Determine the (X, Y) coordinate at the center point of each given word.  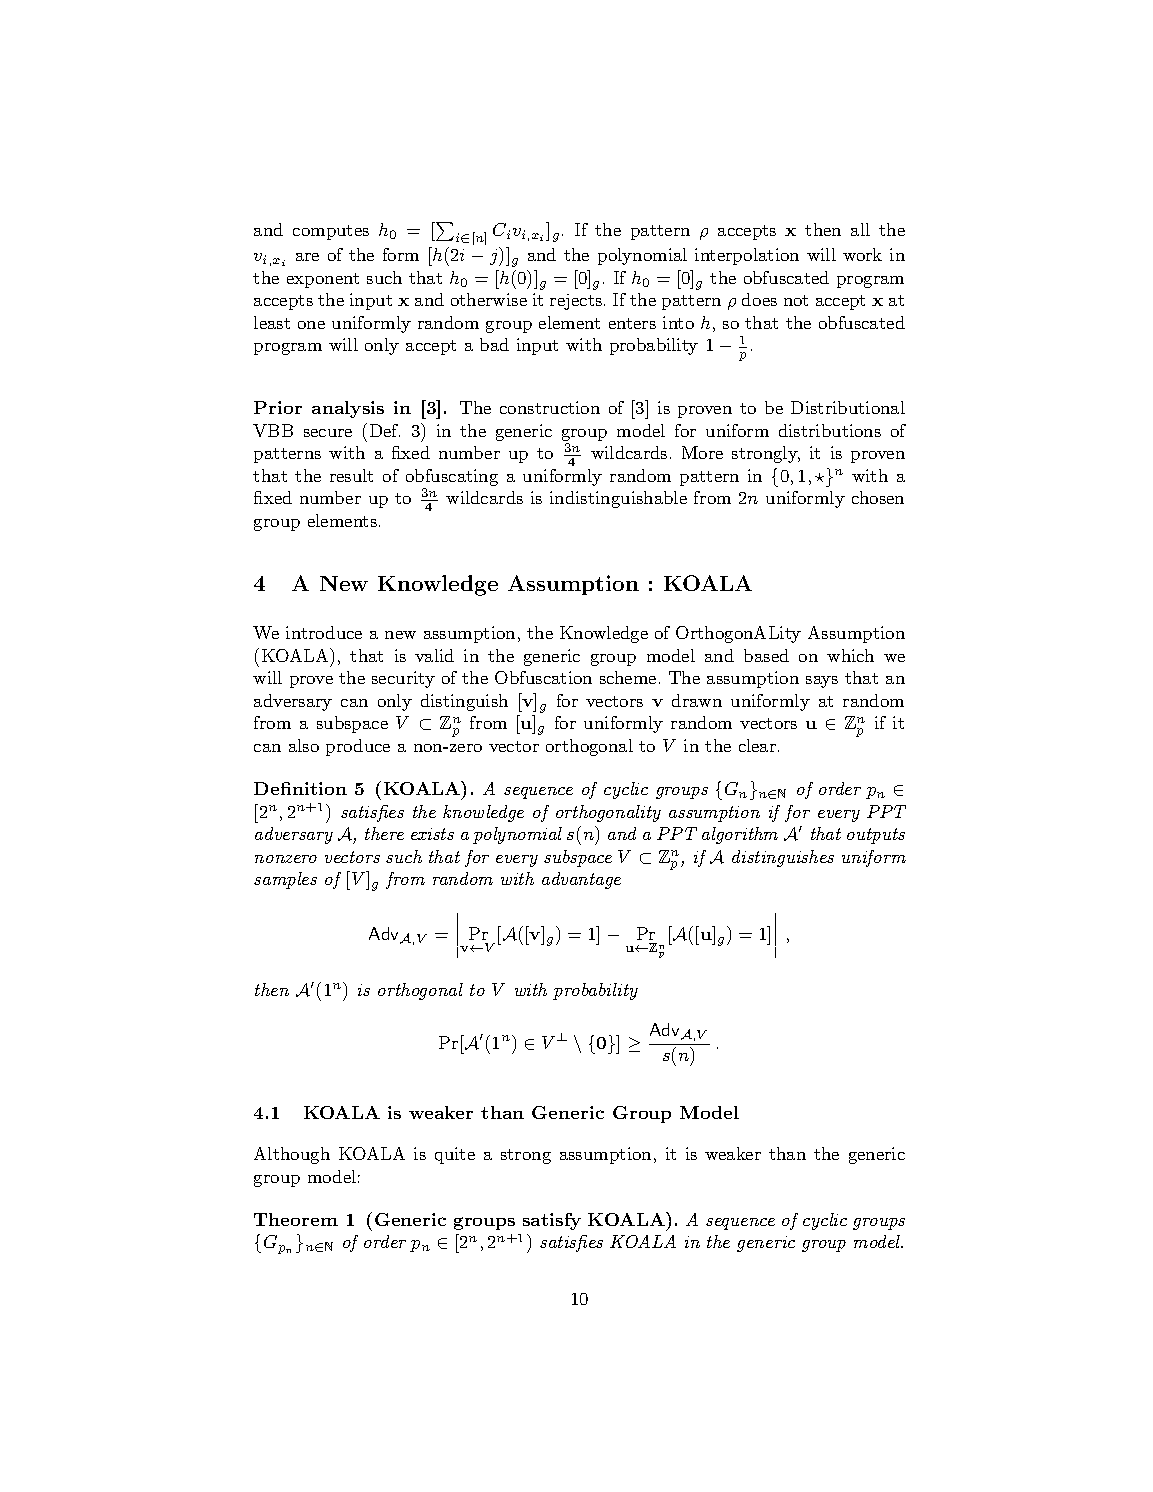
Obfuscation (543, 677)
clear (759, 745)
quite (455, 1155)
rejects (576, 302)
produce (358, 747)
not (796, 300)
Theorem (296, 1219)
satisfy (552, 1221)
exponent (323, 280)
